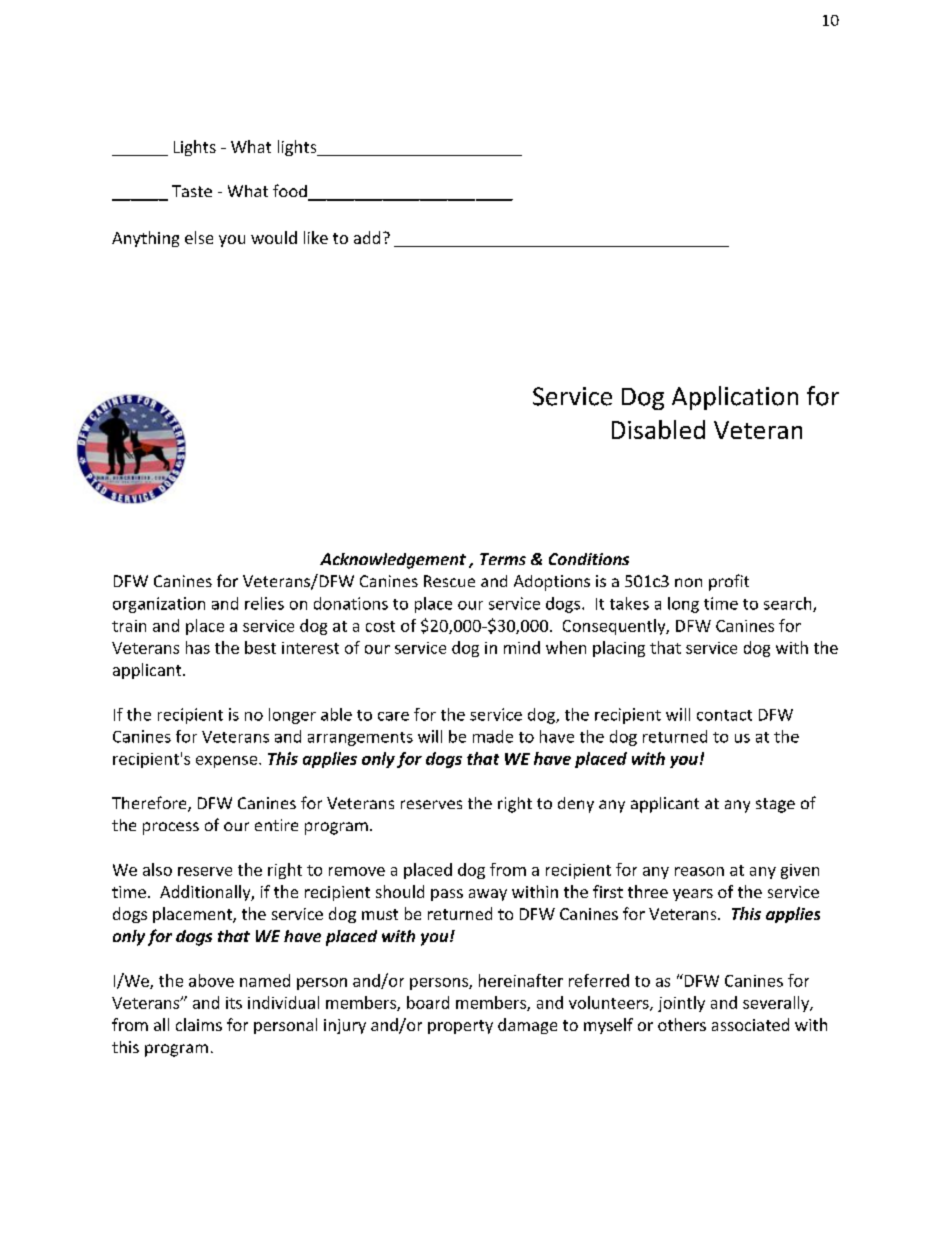  What do you see at coordinates (316, 237) in the screenshot?
I see `like` at bounding box center [316, 237].
